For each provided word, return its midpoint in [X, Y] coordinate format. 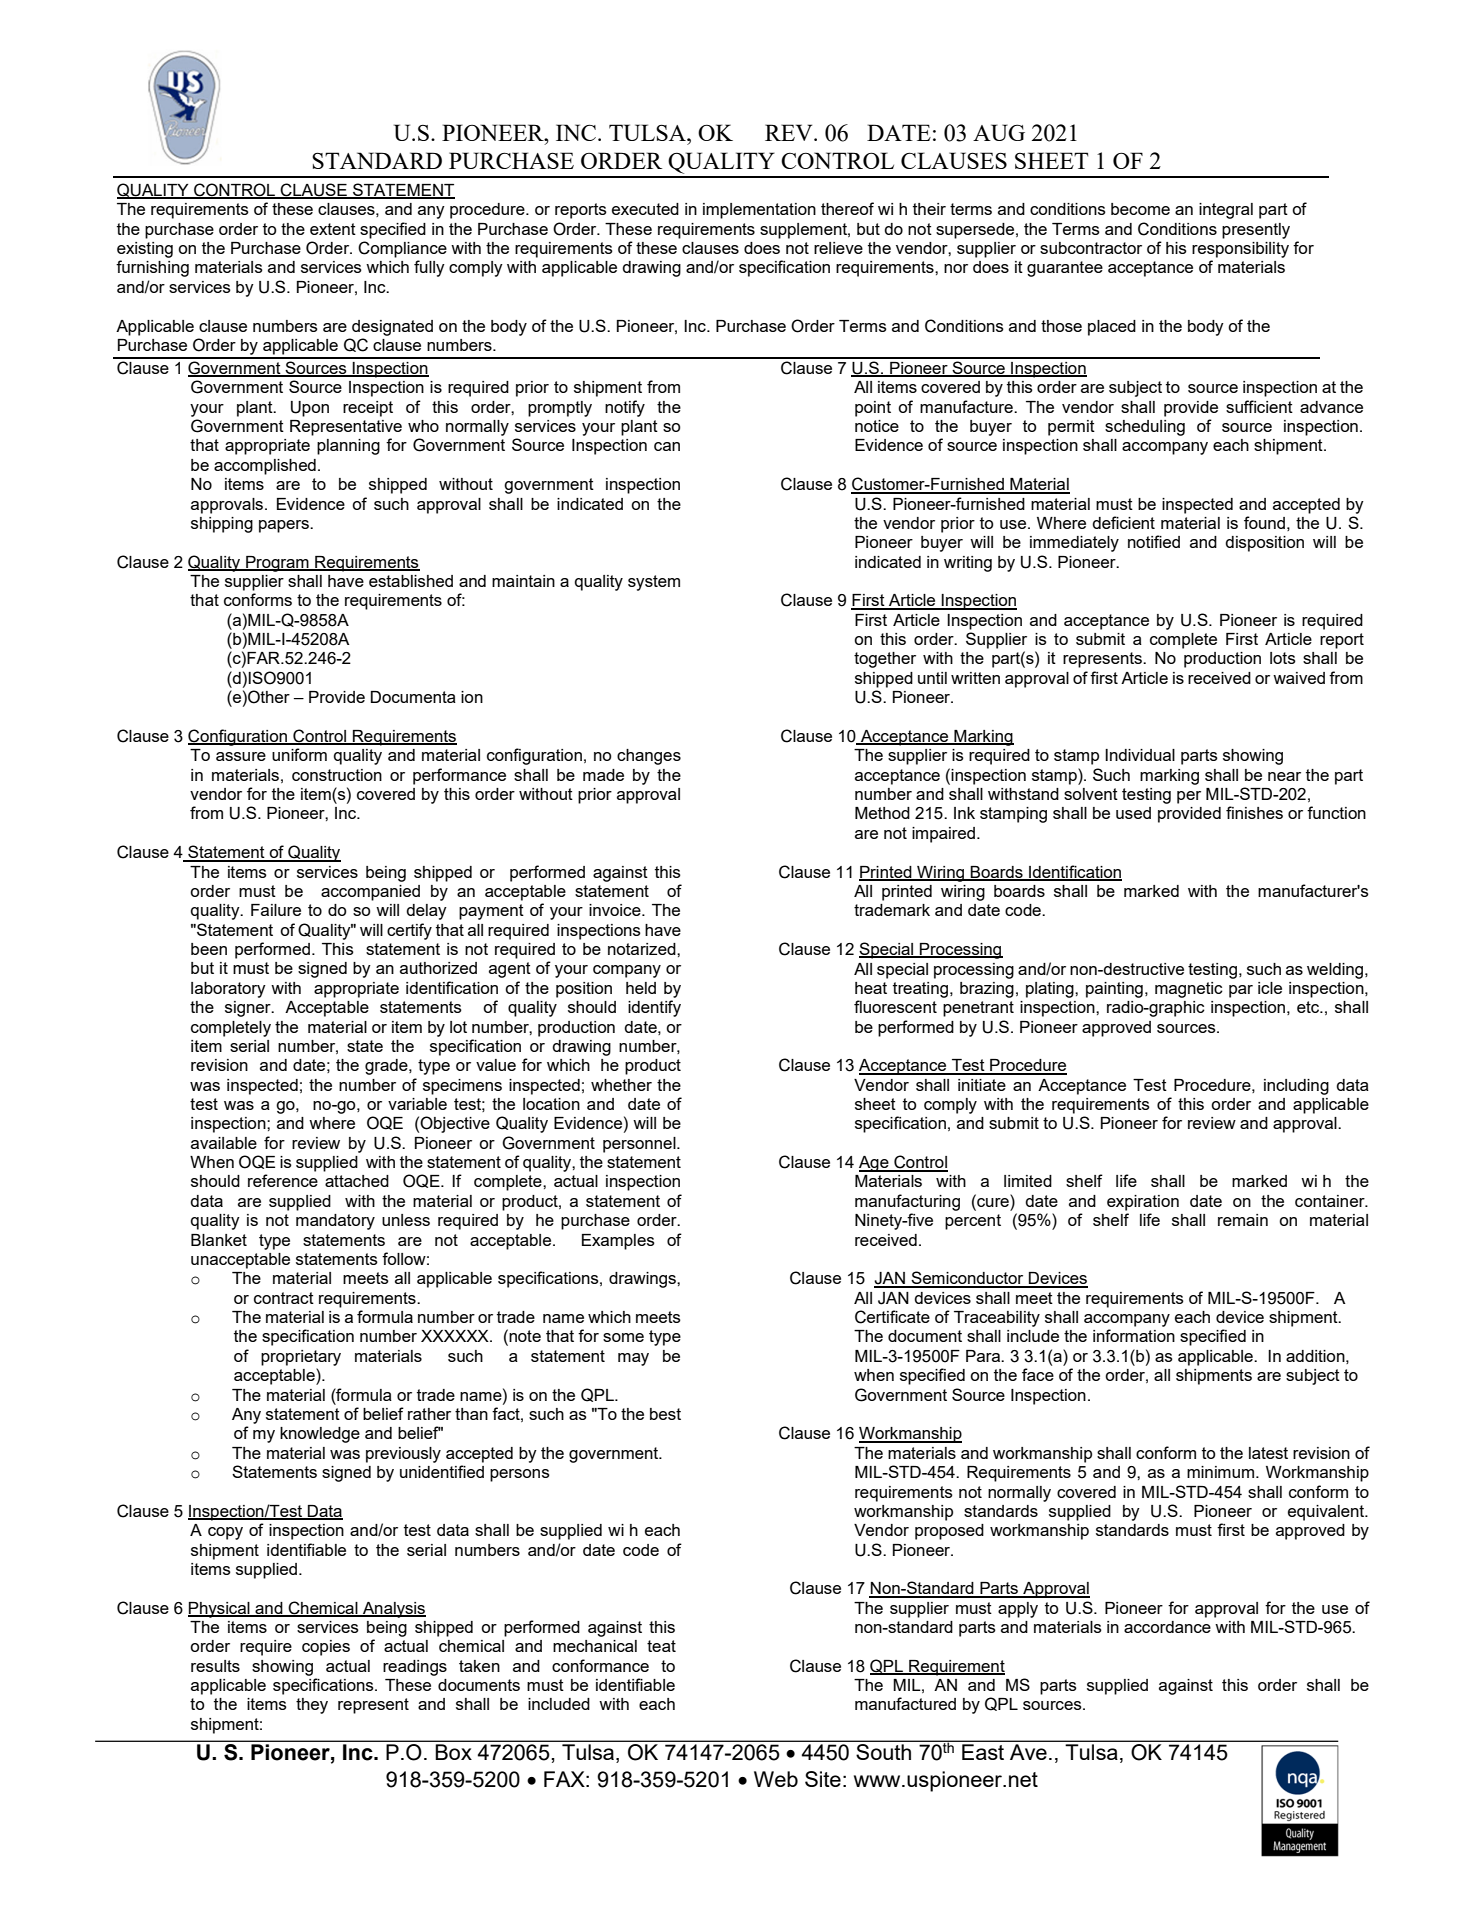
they [312, 1706]
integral [1226, 211]
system [654, 583]
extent [333, 229]
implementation [759, 211]
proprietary [301, 1358]
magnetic [1189, 990]
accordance [1167, 1627]
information [1134, 1335]
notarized [643, 949]
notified [1154, 541]
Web [776, 1779]
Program [277, 564]
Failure [276, 910]
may [633, 1359]
